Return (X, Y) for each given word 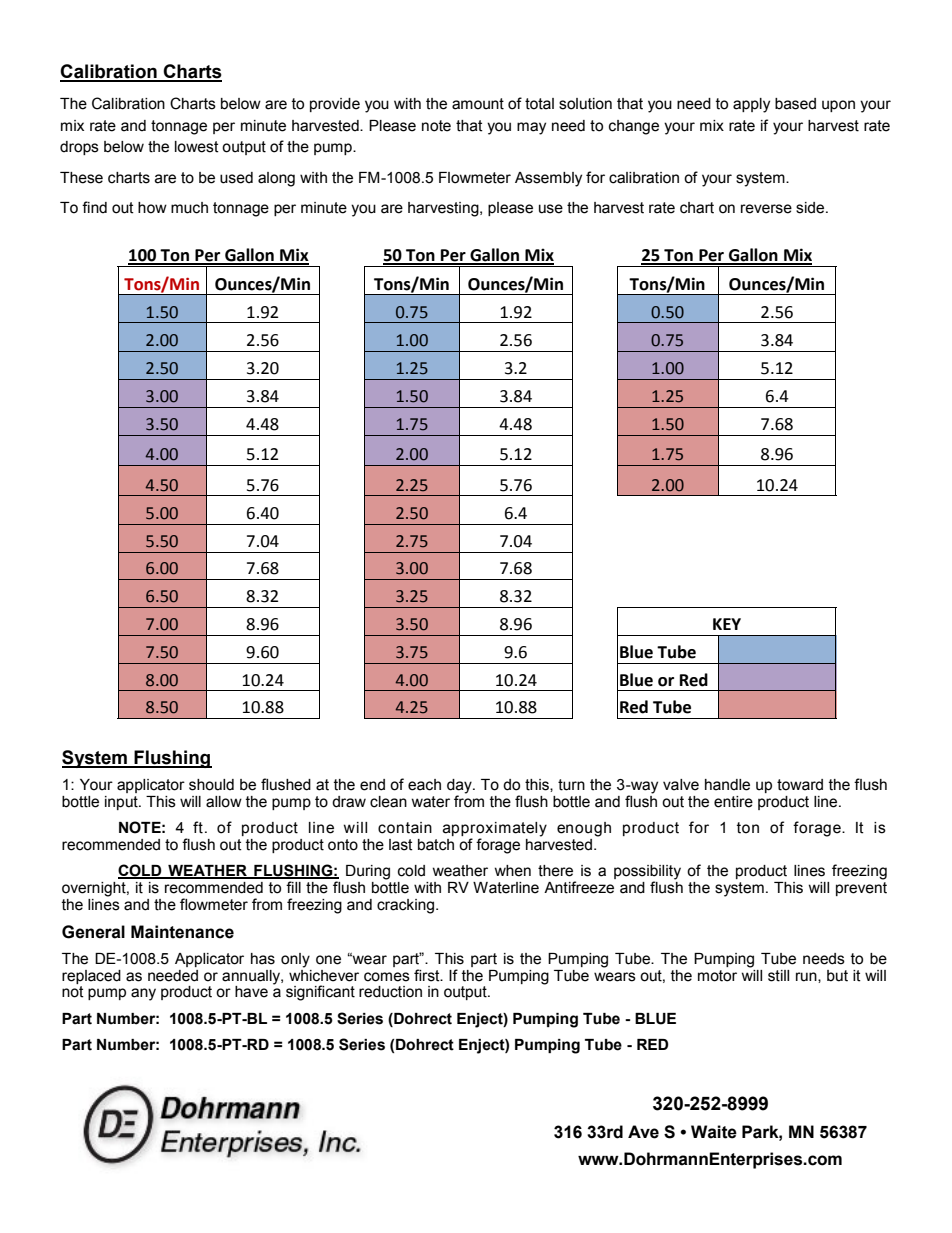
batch (436, 845)
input (122, 803)
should (211, 785)
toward (800, 785)
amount (478, 104)
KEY (727, 624)
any (143, 994)
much (189, 208)
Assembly (548, 179)
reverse (766, 209)
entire (733, 802)
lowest (197, 147)
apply (751, 105)
